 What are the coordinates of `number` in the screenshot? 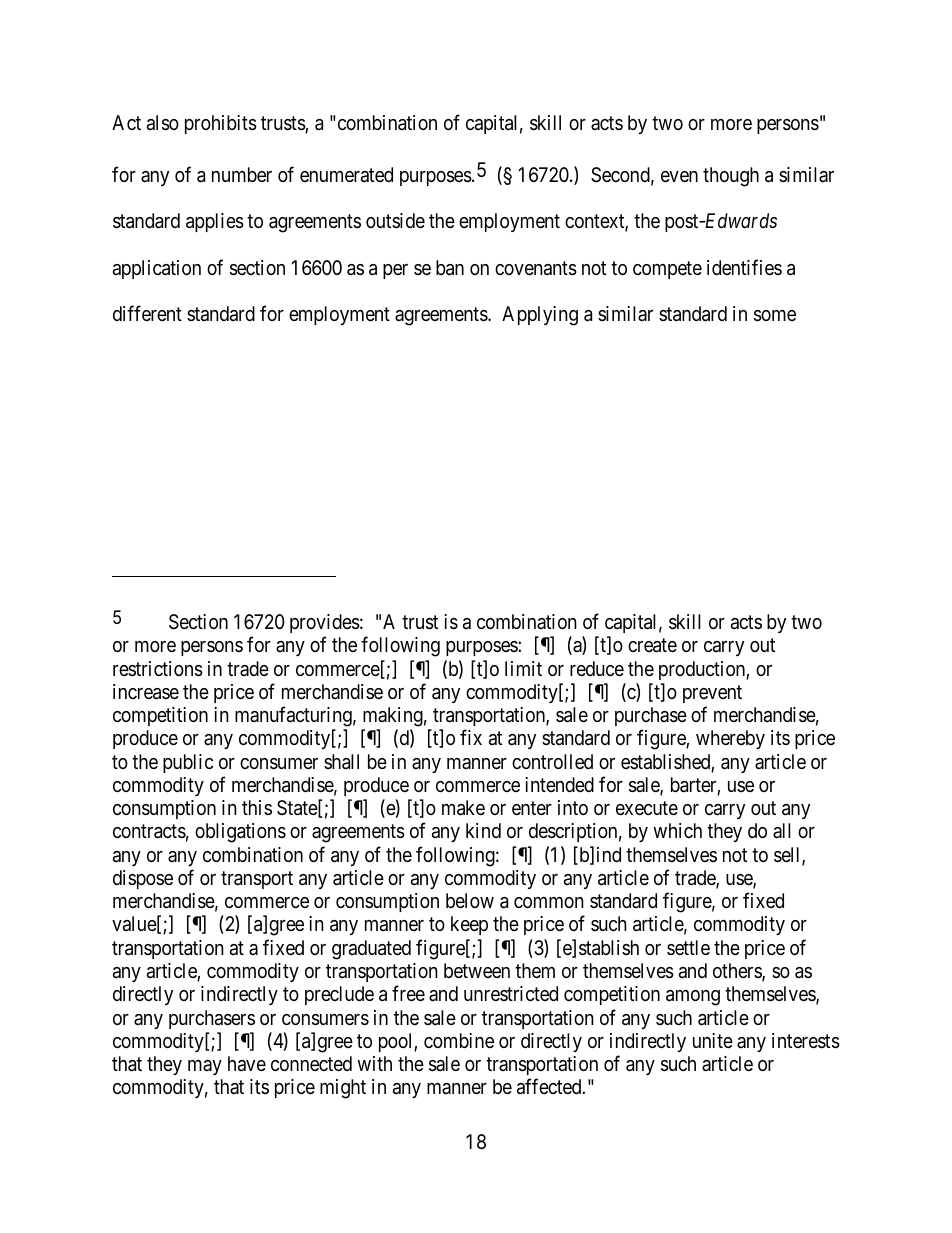 It's located at (242, 174).
